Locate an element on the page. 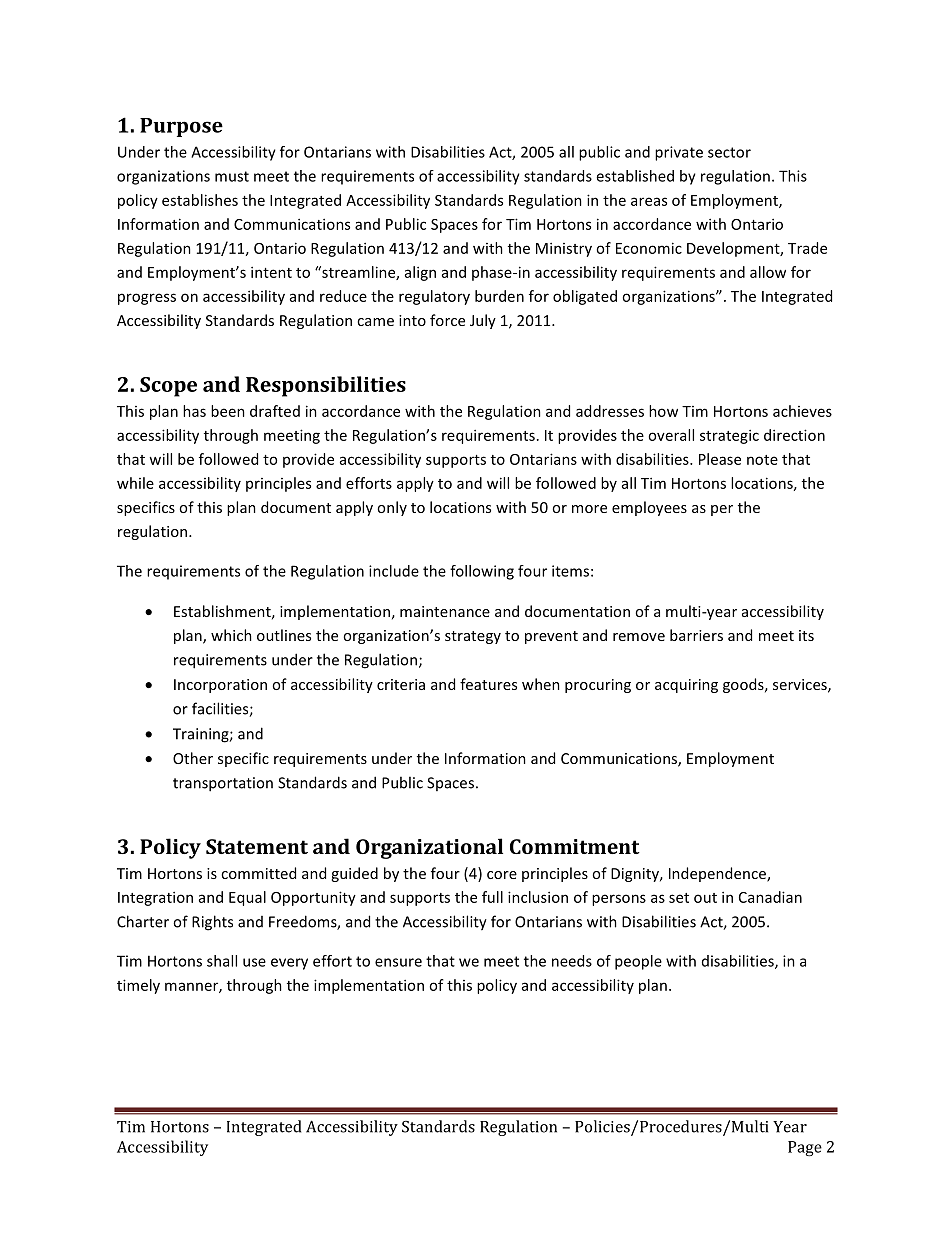 Image resolution: width=952 pixels, height=1233 pixels. which is located at coordinates (231, 635).
